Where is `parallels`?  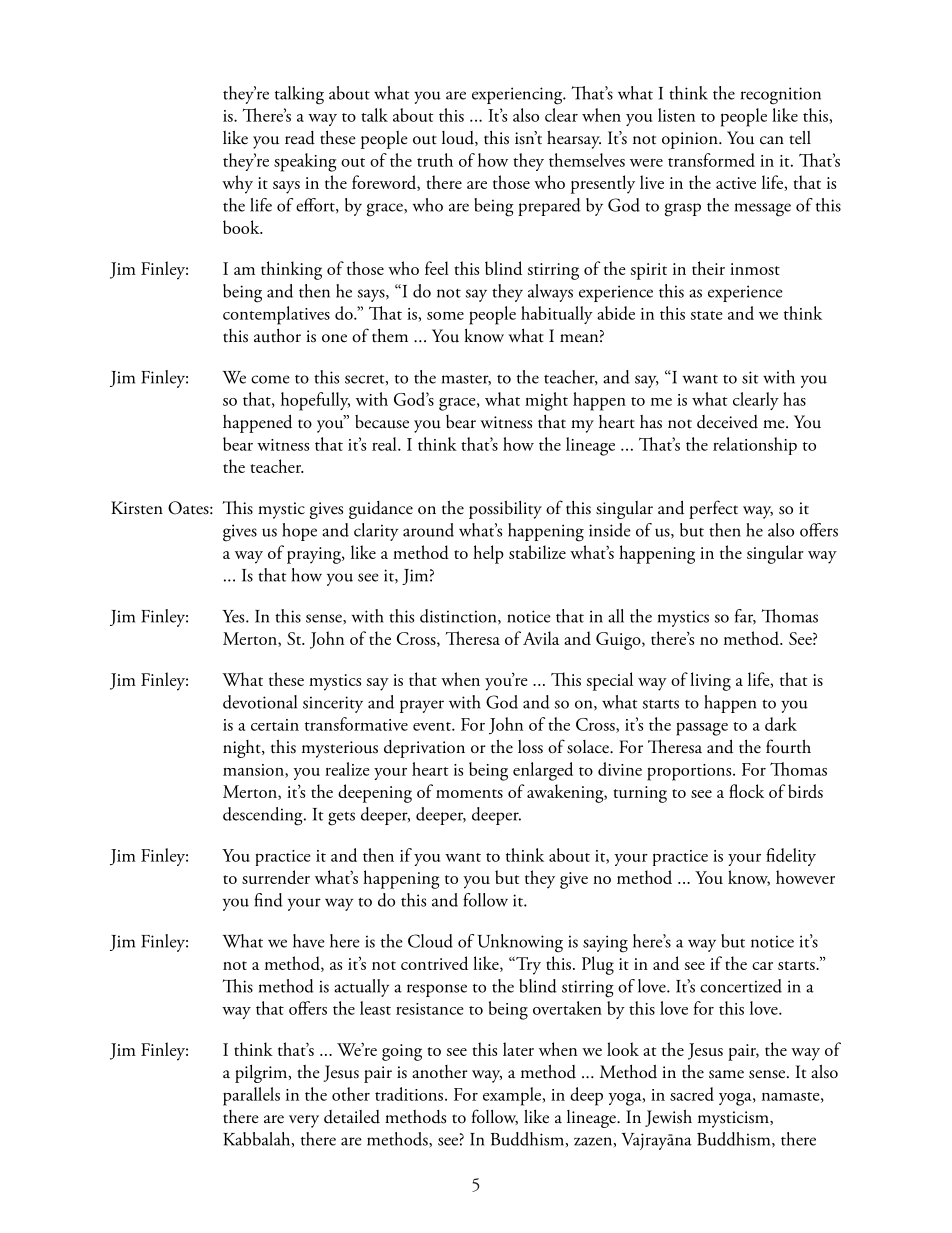
parallels is located at coordinates (251, 1096).
